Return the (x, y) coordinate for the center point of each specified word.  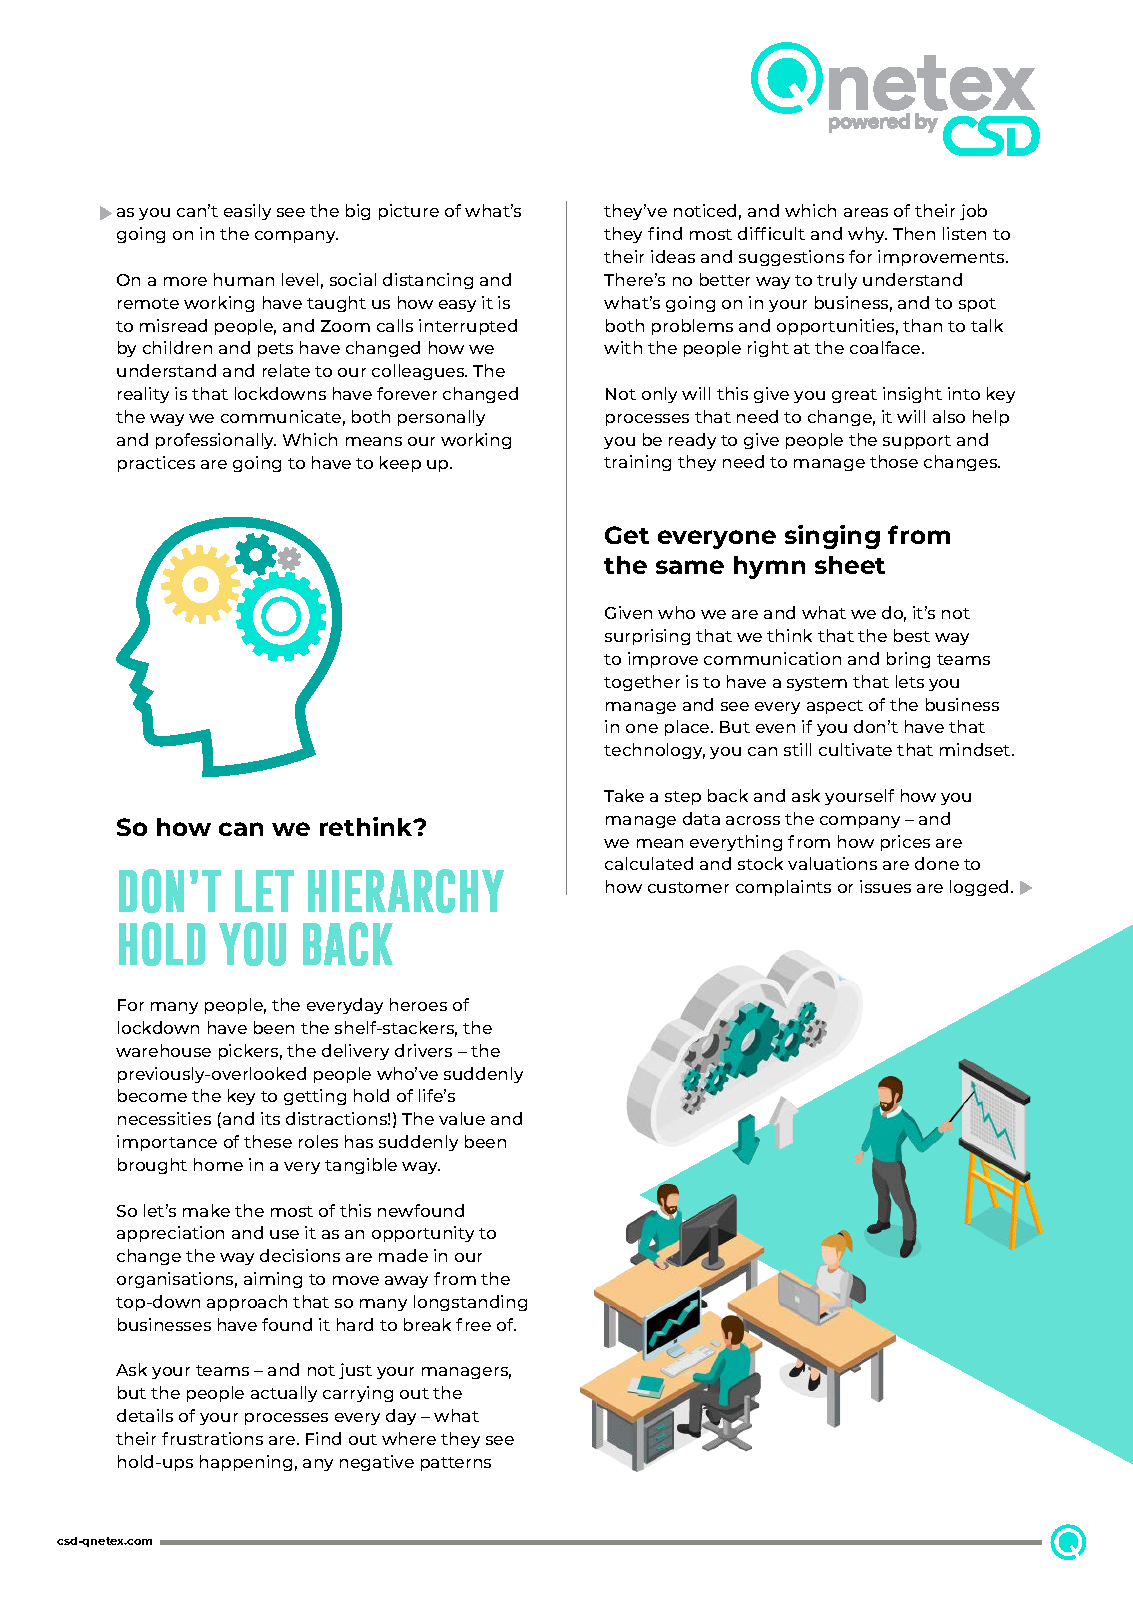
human (244, 279)
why (867, 235)
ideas (673, 256)
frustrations (212, 1438)
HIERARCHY (406, 891)
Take (624, 795)
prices (905, 843)
